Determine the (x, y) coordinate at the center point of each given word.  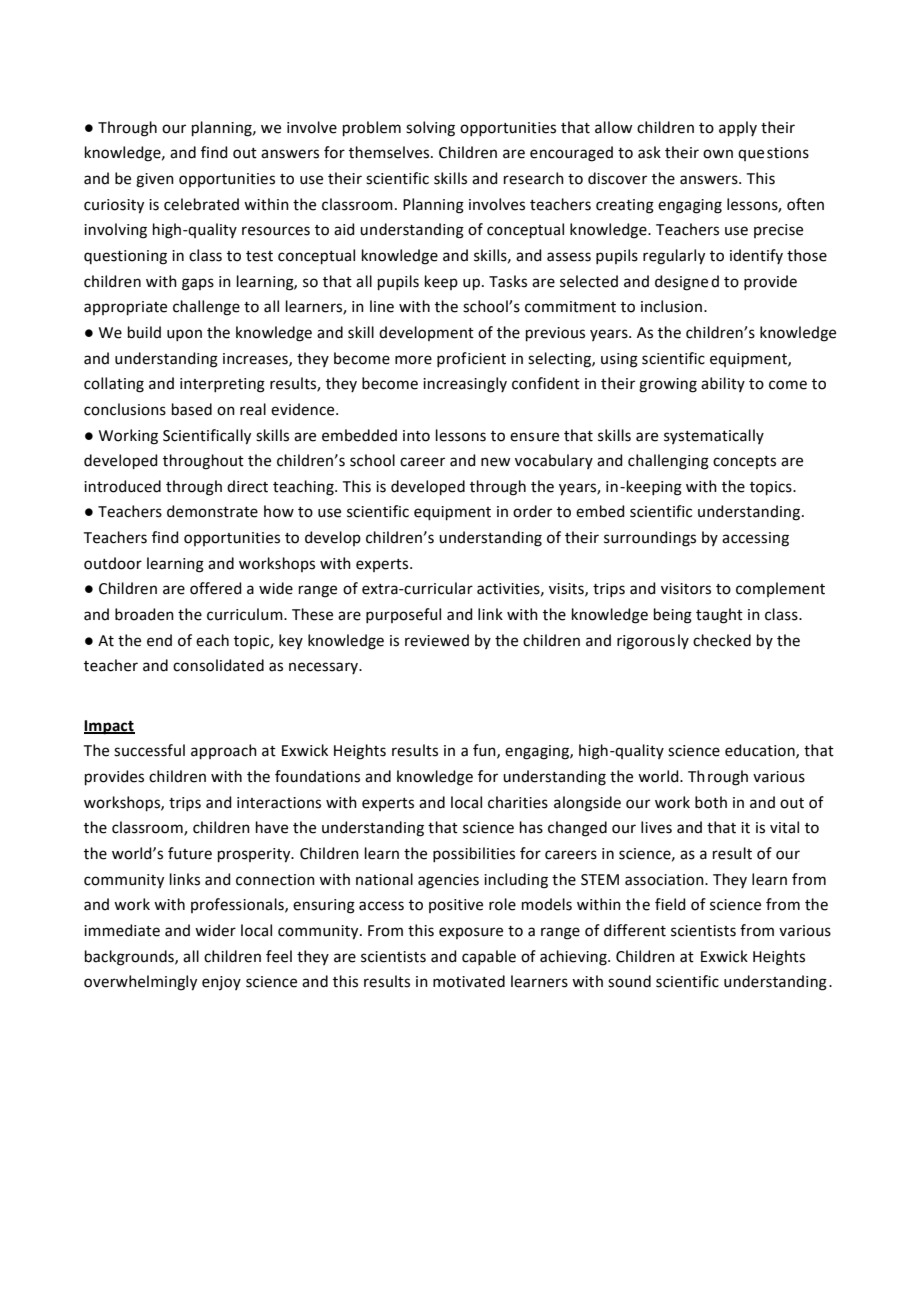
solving (430, 129)
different (635, 930)
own (718, 154)
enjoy (221, 983)
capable (489, 957)
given (155, 180)
